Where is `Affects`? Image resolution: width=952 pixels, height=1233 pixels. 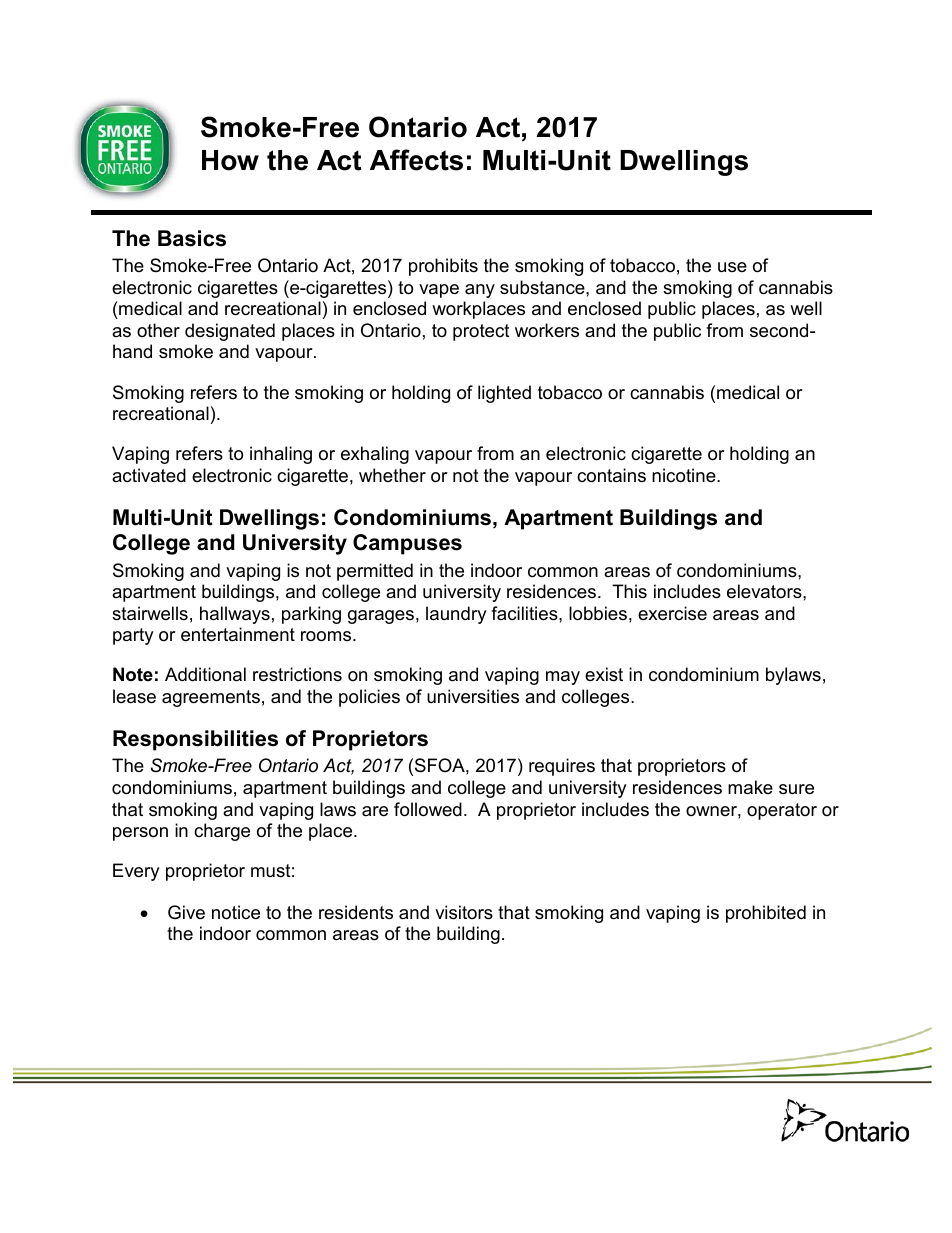 Affects is located at coordinates (416, 160).
